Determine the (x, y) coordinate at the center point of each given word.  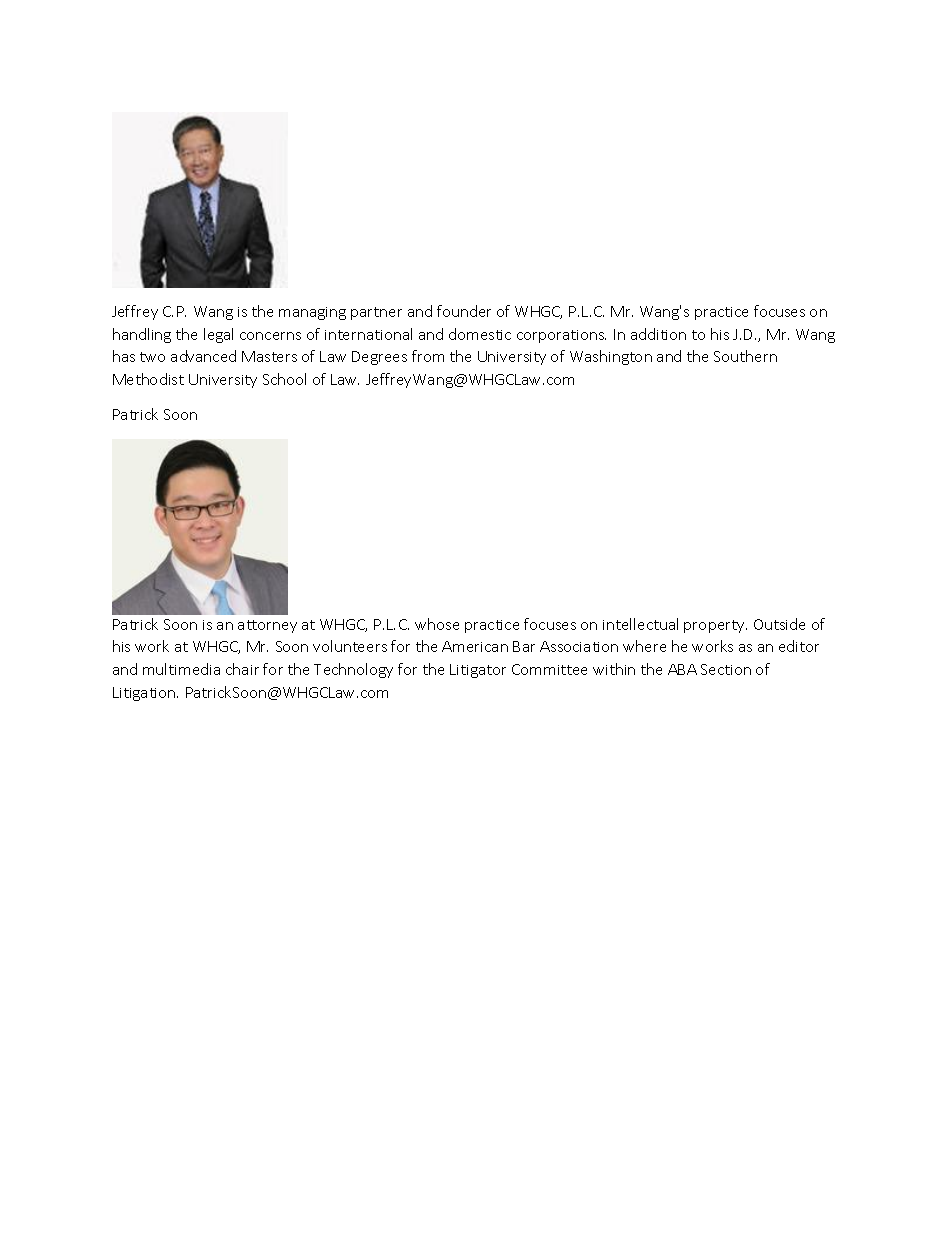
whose (437, 624)
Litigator (478, 671)
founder (464, 311)
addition (658, 334)
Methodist (148, 379)
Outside (779, 624)
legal (218, 335)
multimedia (181, 669)
